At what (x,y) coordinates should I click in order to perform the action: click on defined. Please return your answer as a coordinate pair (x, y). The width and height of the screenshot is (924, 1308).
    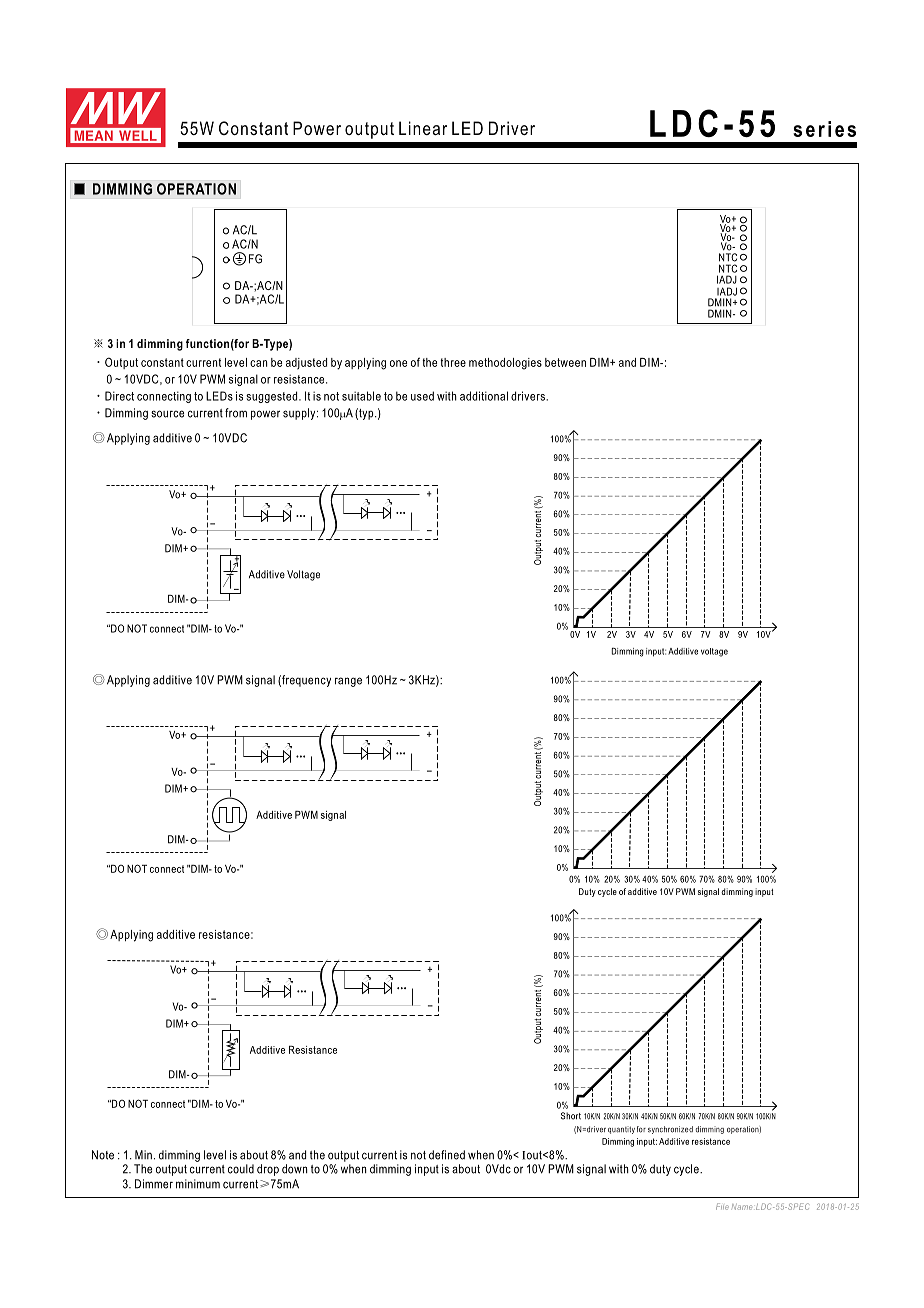
    Looking at the image, I should click on (447, 1155).
